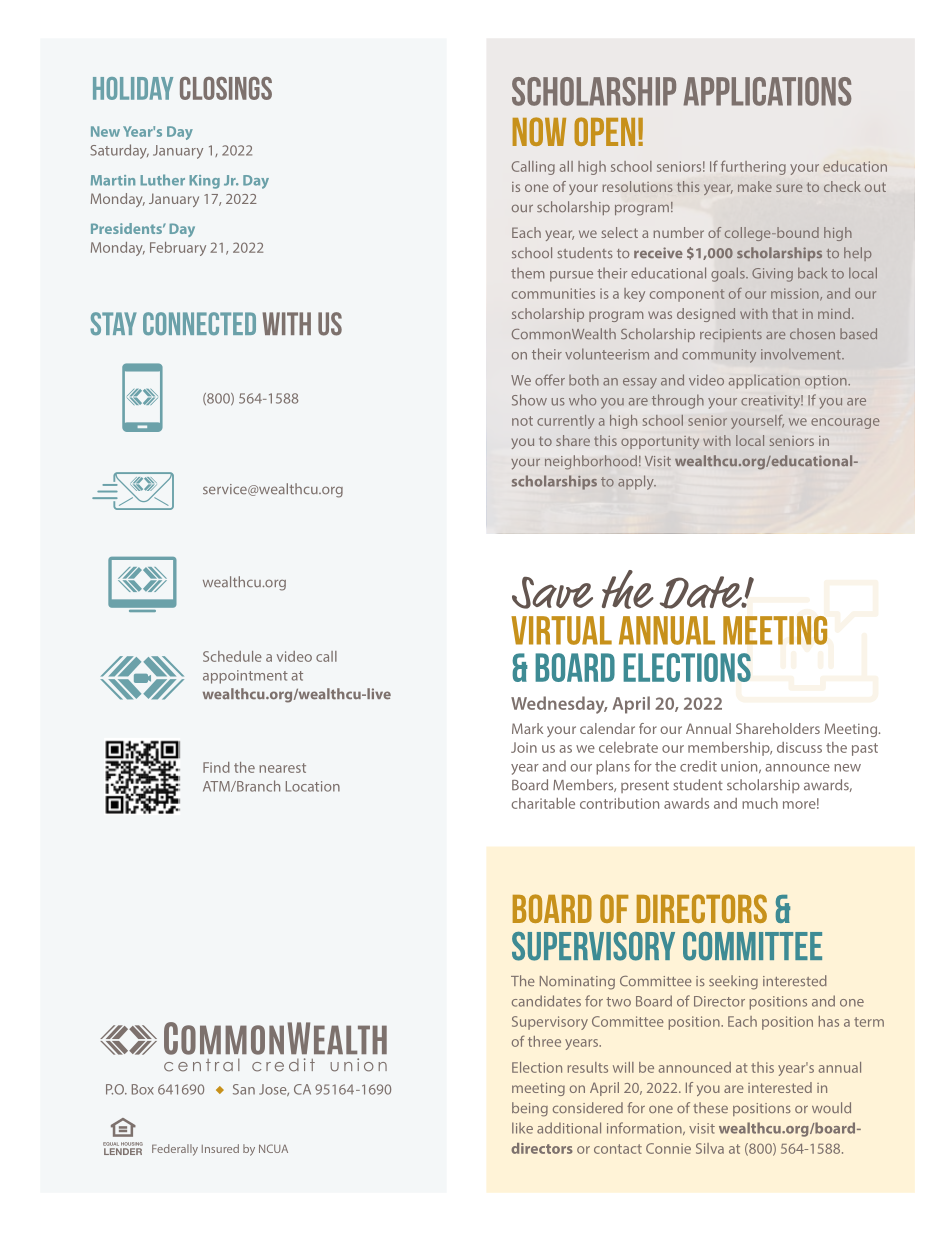 The image size is (952, 1233). What do you see at coordinates (539, 131) in the image?
I see `now` at bounding box center [539, 131].
